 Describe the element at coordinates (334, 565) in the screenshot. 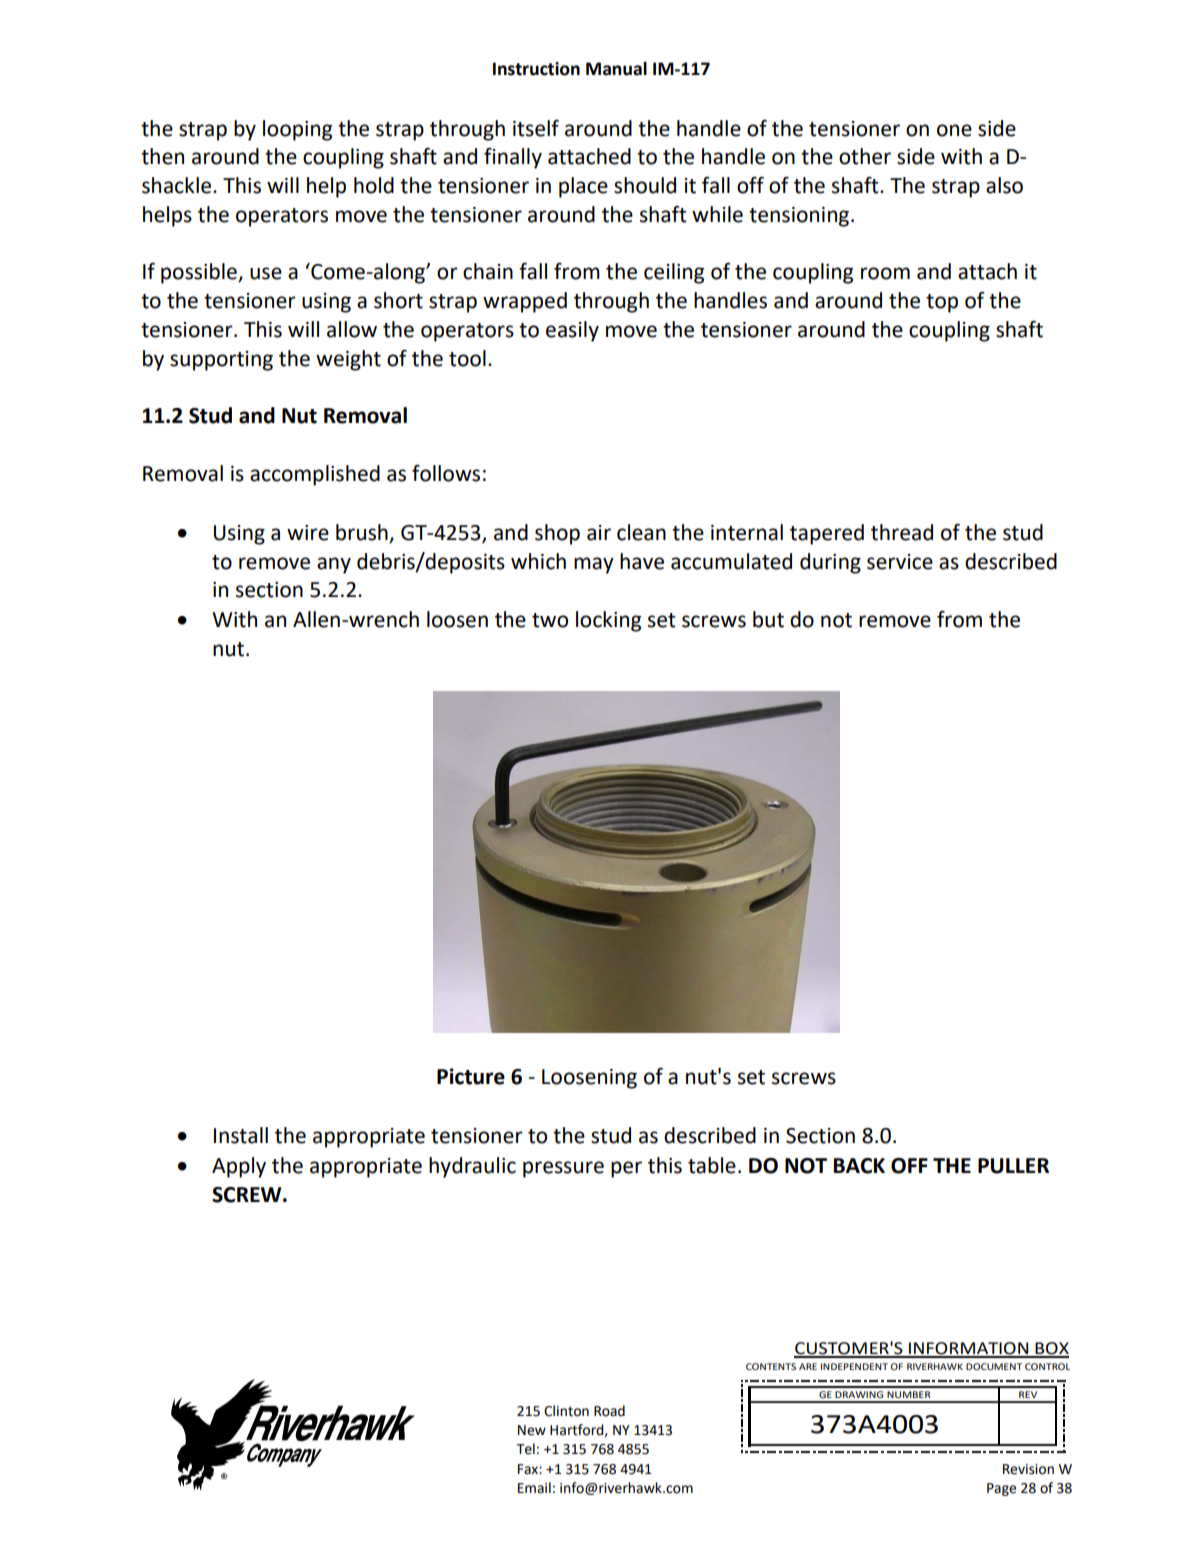

I see `any` at that location.
